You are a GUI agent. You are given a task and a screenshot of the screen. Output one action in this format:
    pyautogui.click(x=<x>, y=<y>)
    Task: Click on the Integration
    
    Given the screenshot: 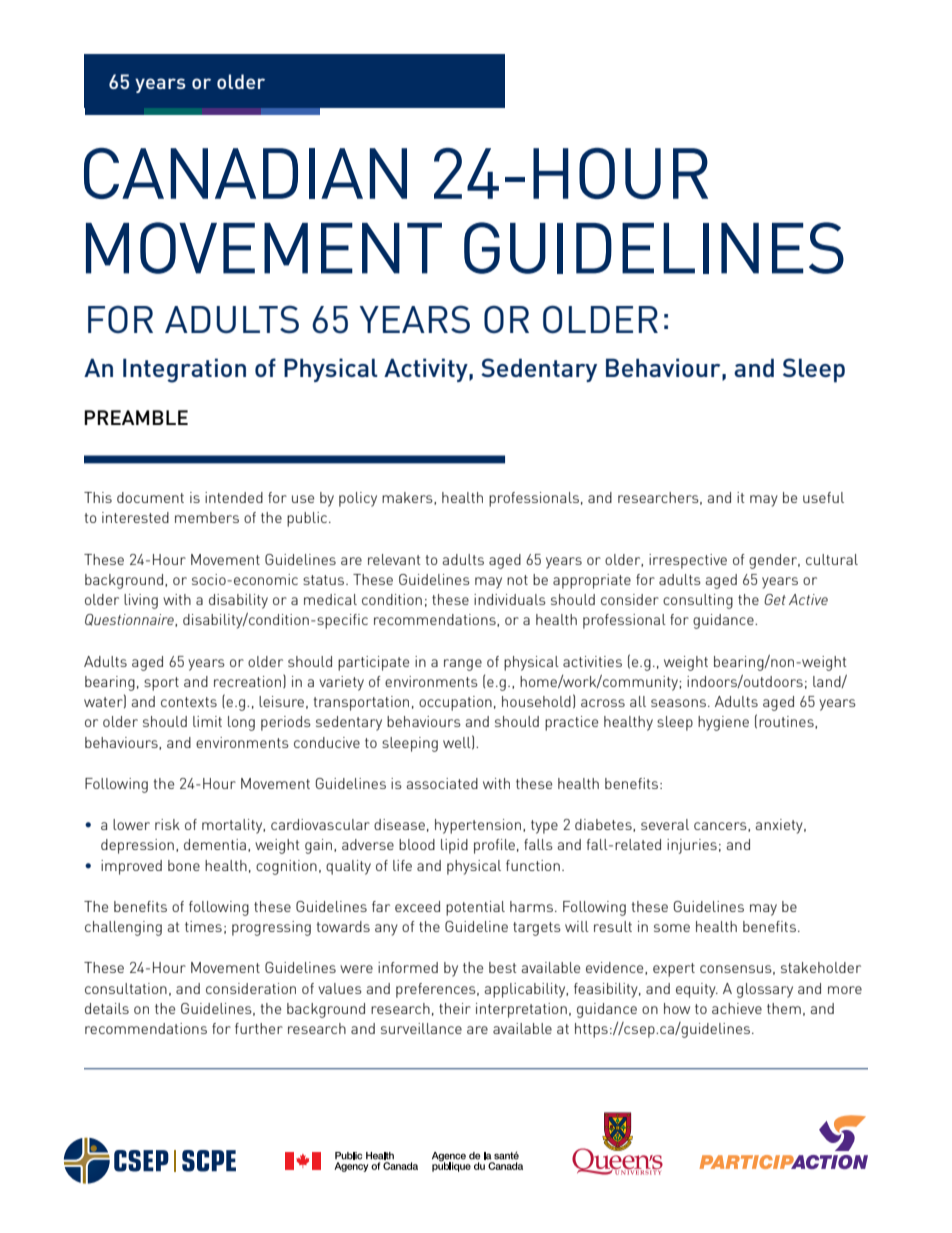 What is the action you would take?
    pyautogui.click(x=184, y=370)
